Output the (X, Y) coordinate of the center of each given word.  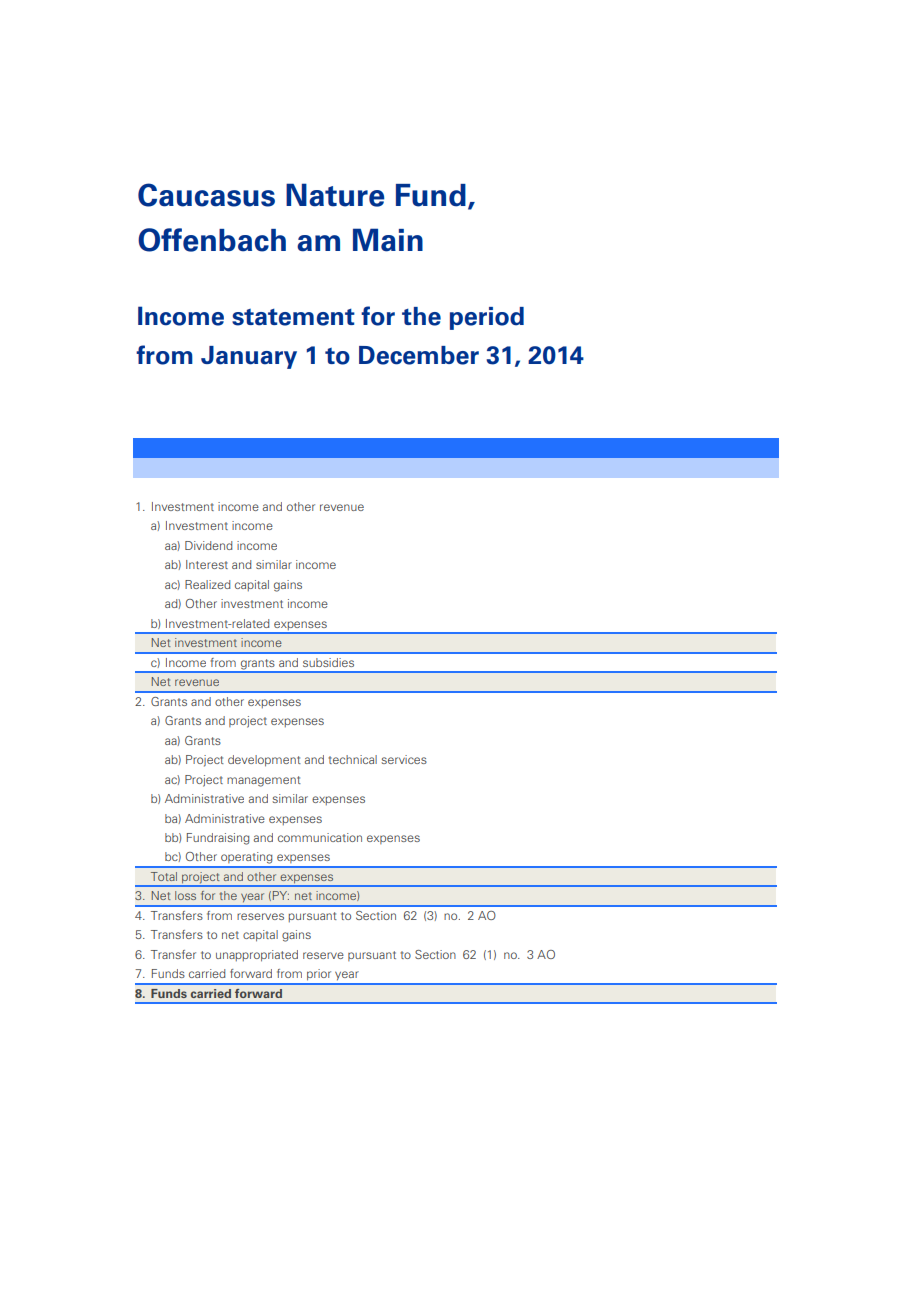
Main (388, 240)
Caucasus (206, 195)
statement (293, 317)
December (419, 355)
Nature (335, 195)
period (487, 318)
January (249, 357)
